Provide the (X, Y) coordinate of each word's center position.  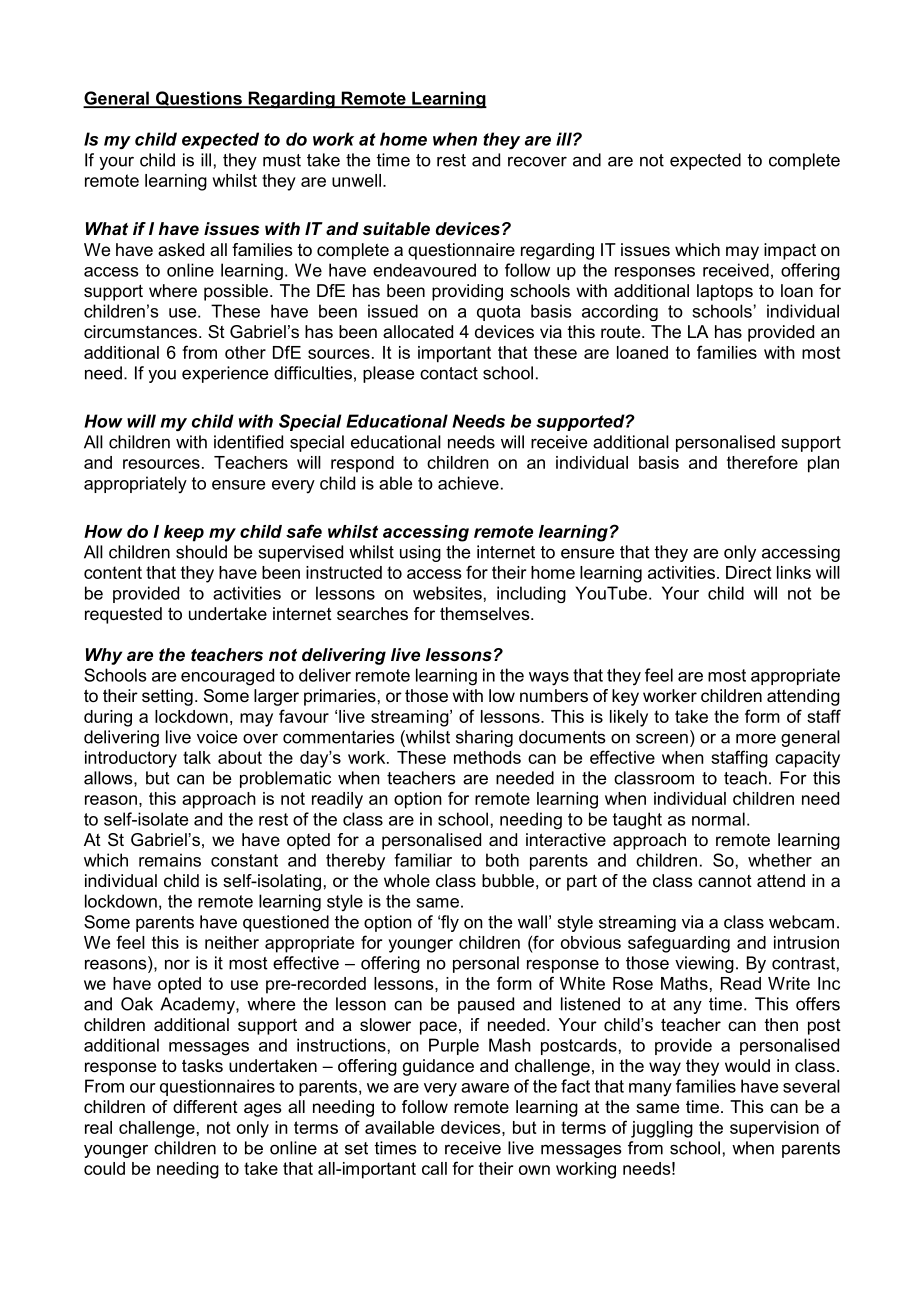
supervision (774, 1129)
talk (197, 757)
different (205, 1106)
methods (487, 757)
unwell (356, 180)
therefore (762, 462)
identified (248, 442)
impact (790, 251)
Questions (199, 99)
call (434, 1168)
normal (718, 819)
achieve (468, 483)
